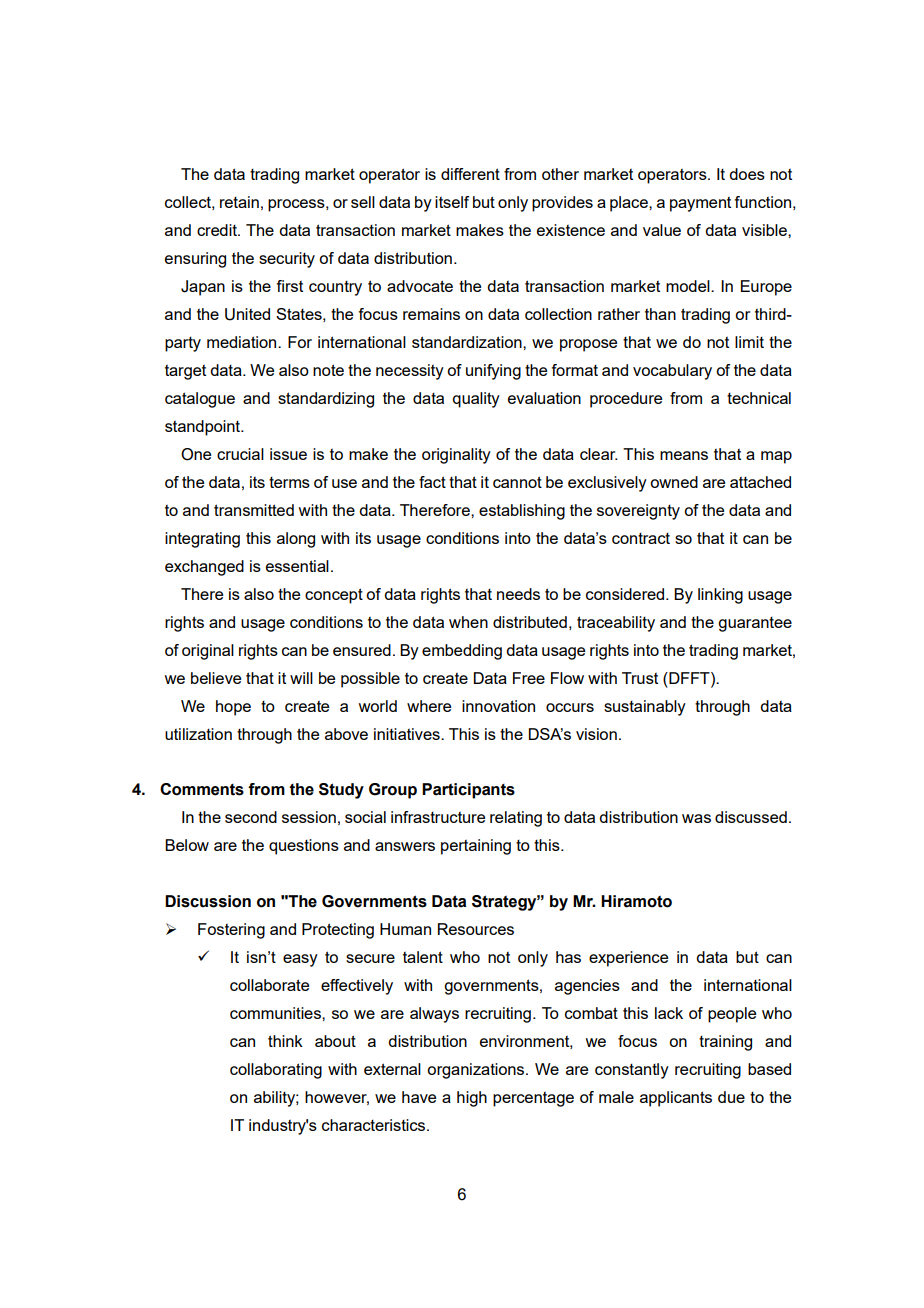 This screenshot has width=924, height=1308. Describe the element at coordinates (239, 202) in the screenshot. I see `retain` at that location.
